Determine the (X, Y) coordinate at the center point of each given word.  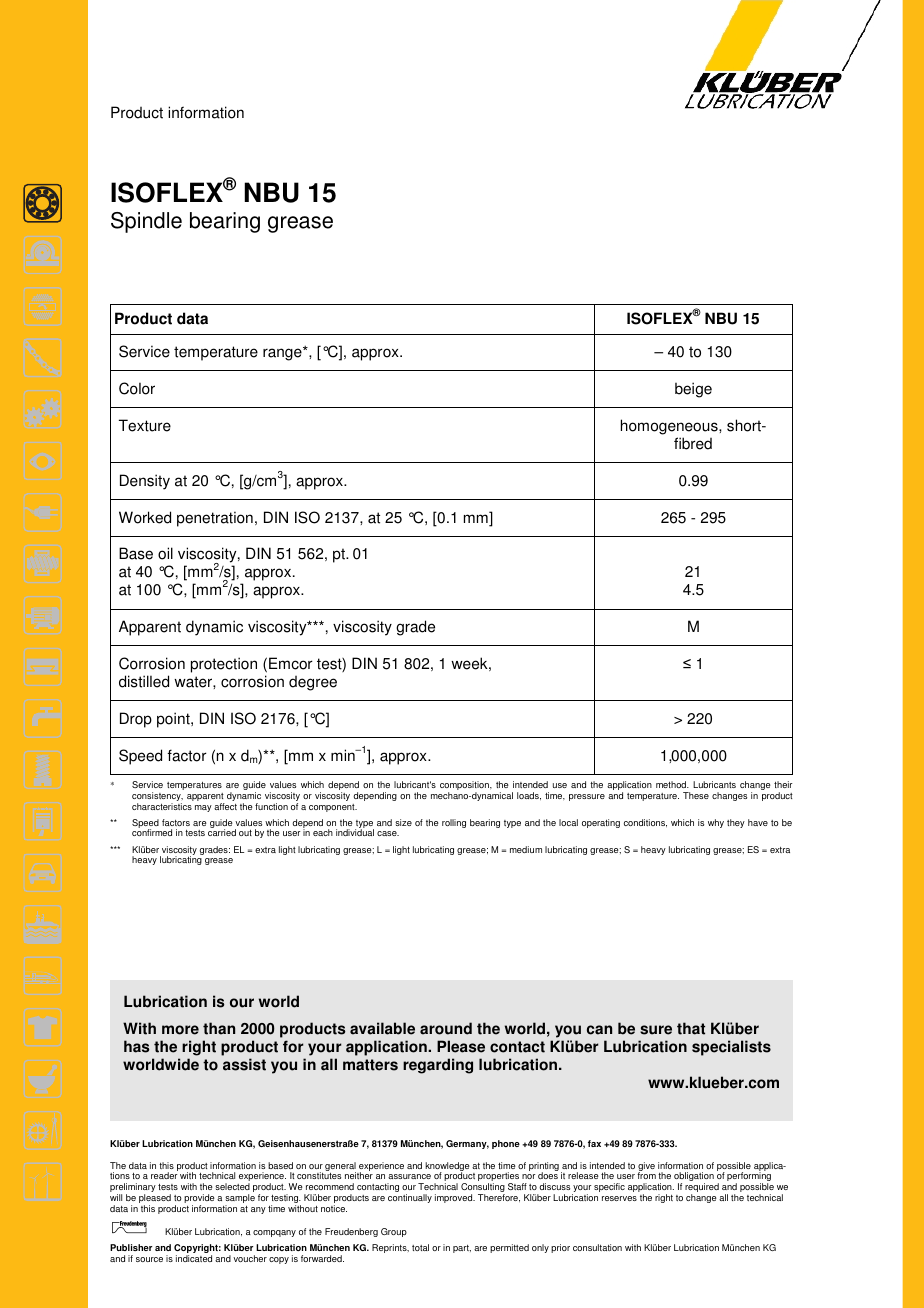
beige (693, 390)
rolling (454, 823)
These (696, 795)
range (283, 354)
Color (137, 388)
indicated (194, 1258)
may (203, 808)
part (462, 1249)
